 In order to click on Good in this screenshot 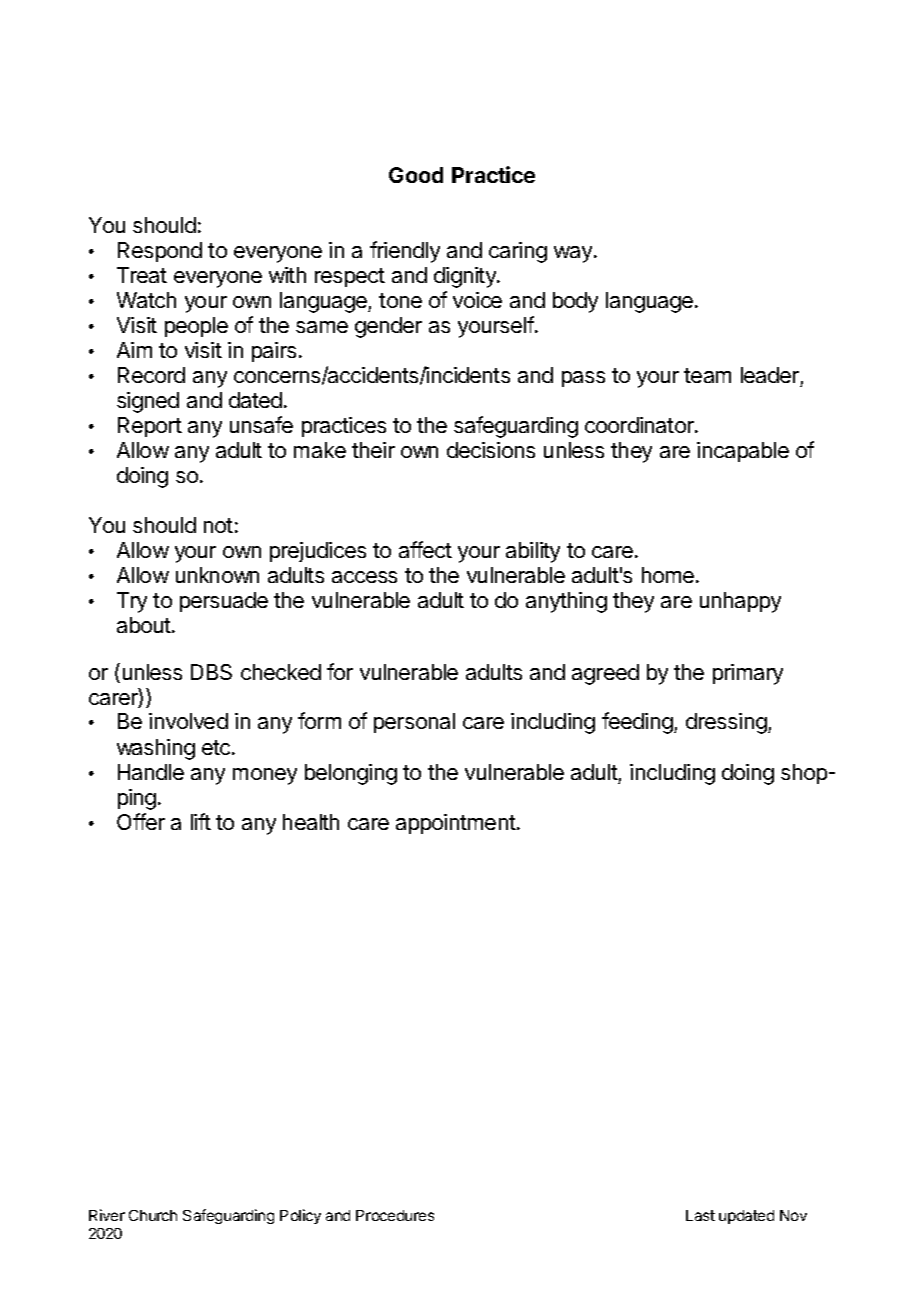, I will do `click(416, 175)`.
